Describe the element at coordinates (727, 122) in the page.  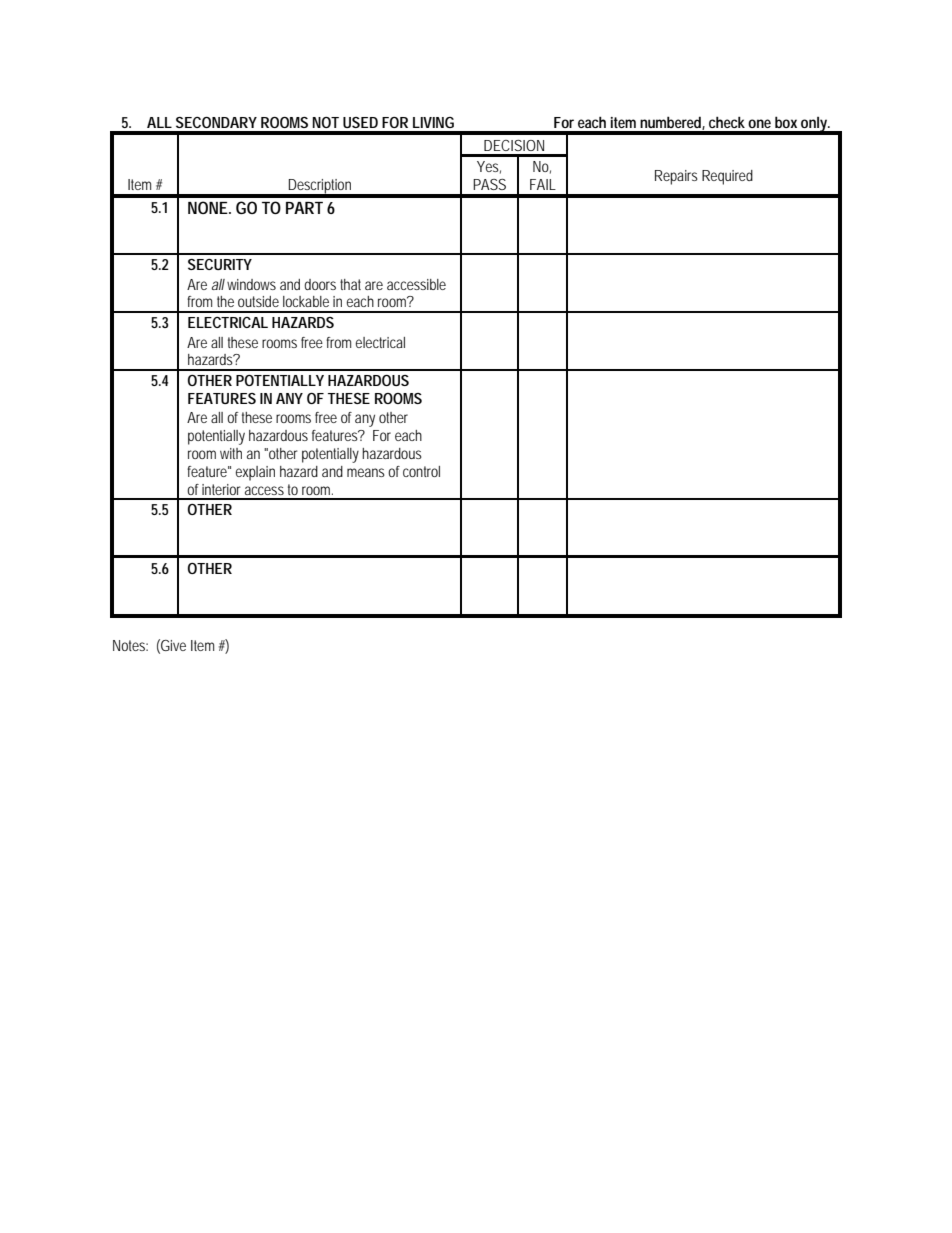
I see `check` at that location.
